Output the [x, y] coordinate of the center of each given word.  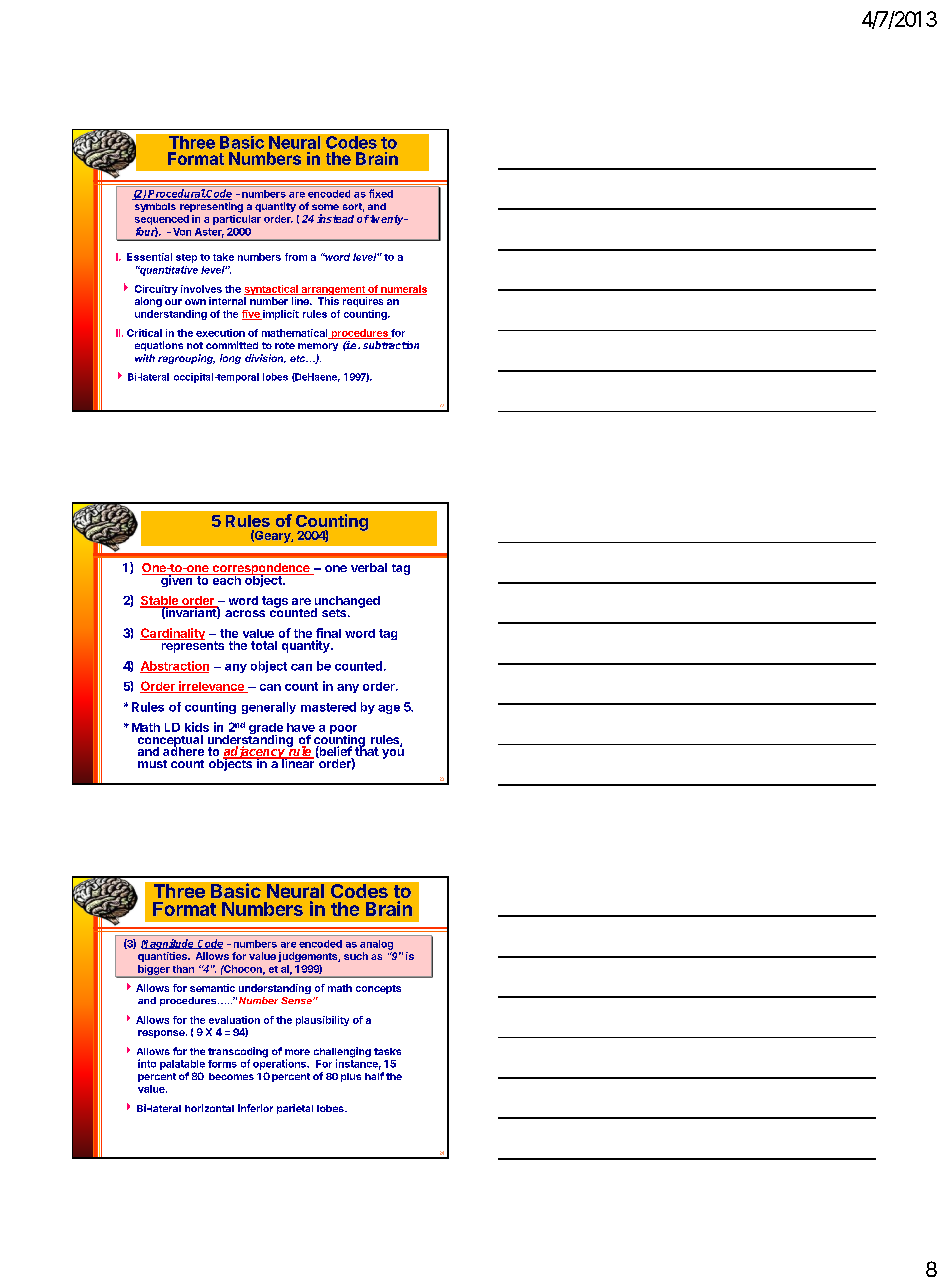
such [356, 956]
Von [182, 232]
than [183, 969]
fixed [381, 193]
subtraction [391, 345]
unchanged [347, 603]
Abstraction [174, 667]
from [296, 257]
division [265, 358]
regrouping [186, 359]
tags [275, 602]
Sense [297, 1000]
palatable [182, 1065]
